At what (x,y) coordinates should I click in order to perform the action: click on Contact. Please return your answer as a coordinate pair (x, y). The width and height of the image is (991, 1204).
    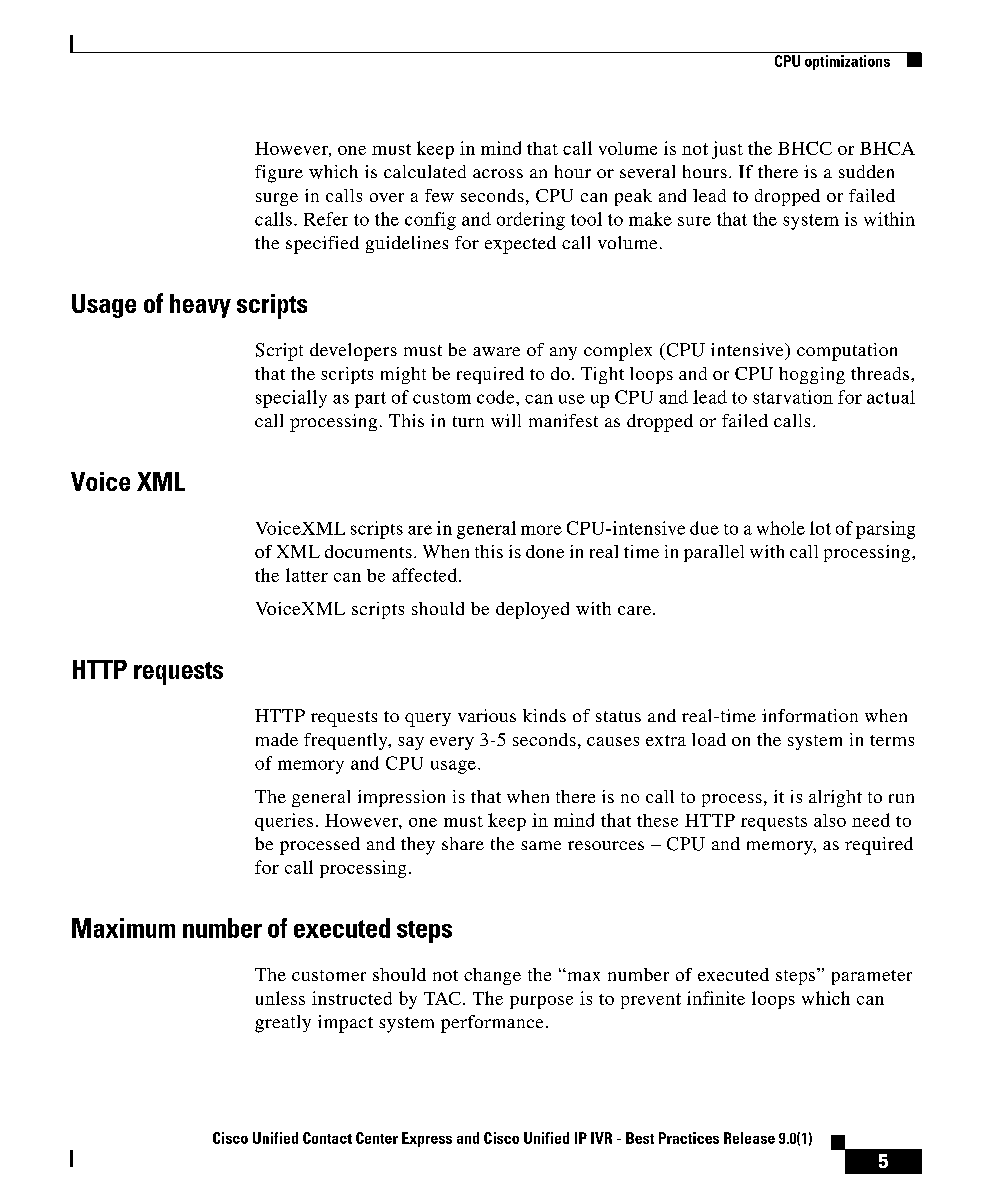
    Looking at the image, I should click on (327, 1138).
